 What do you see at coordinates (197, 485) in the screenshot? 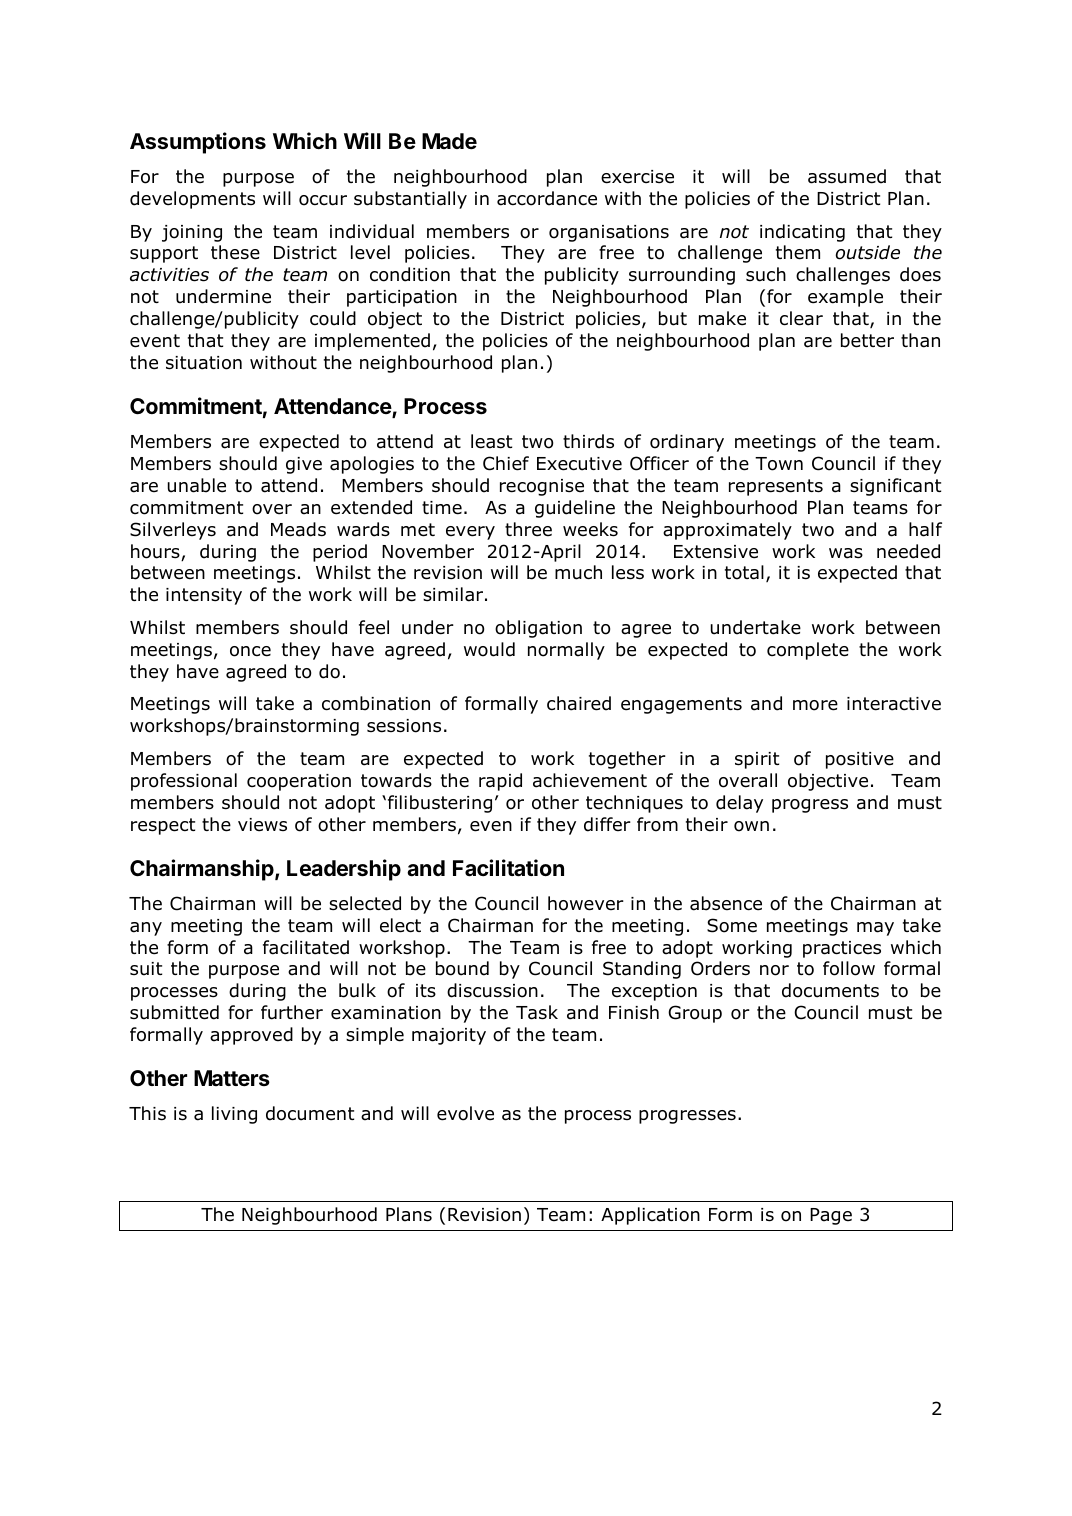
I see `unable` at bounding box center [197, 485].
